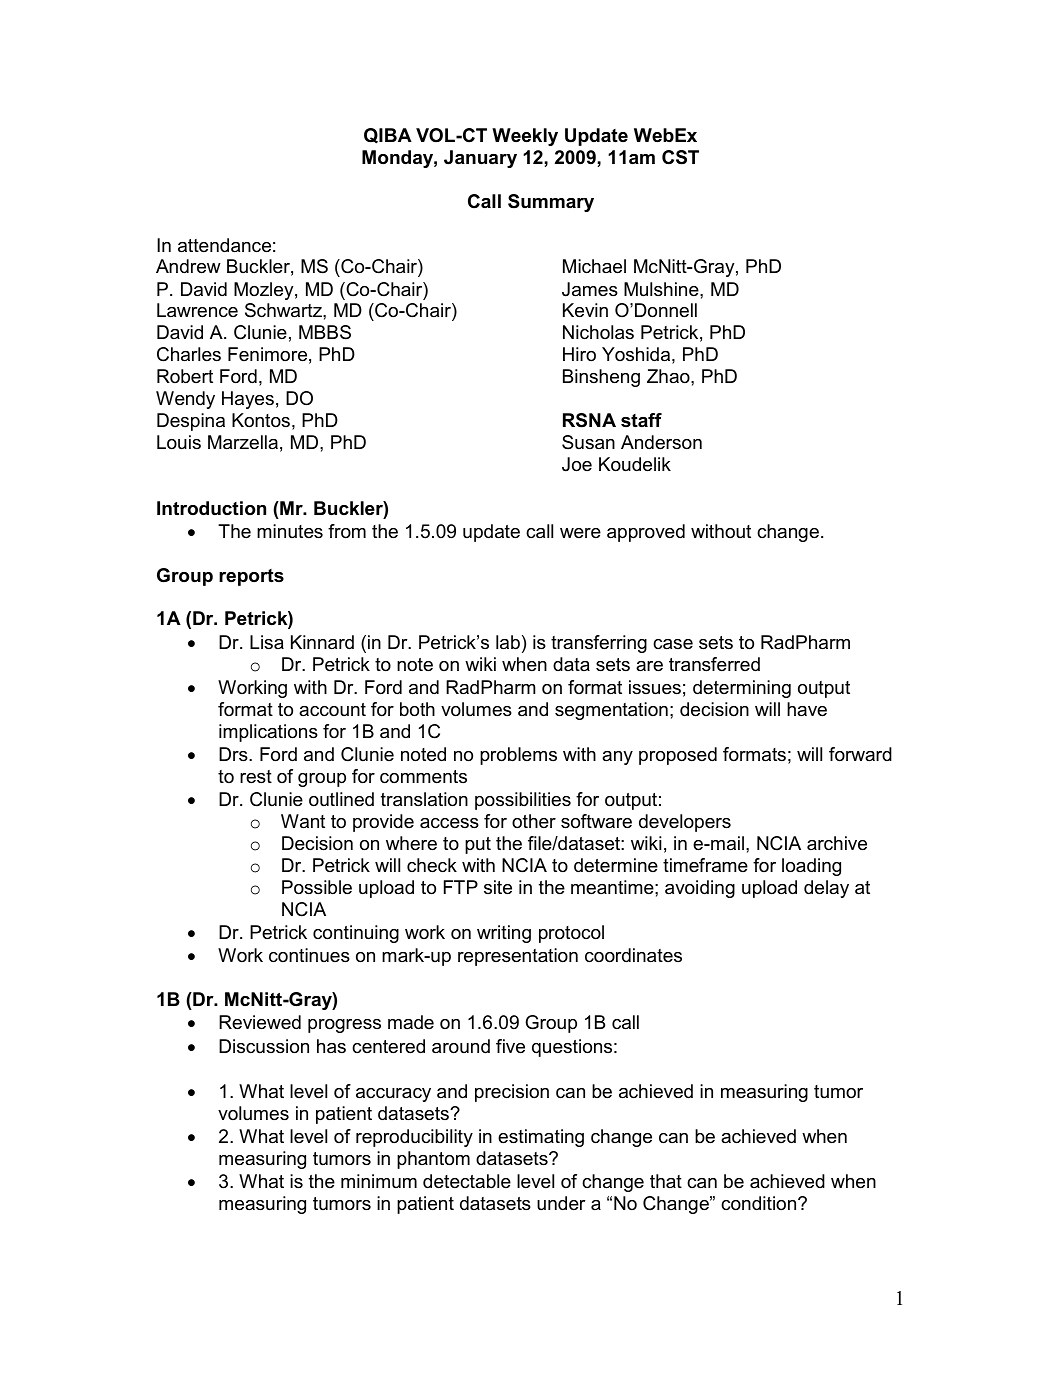 Image resolution: width=1061 pixels, height=1373 pixels. I want to click on CST, so click(680, 157).
